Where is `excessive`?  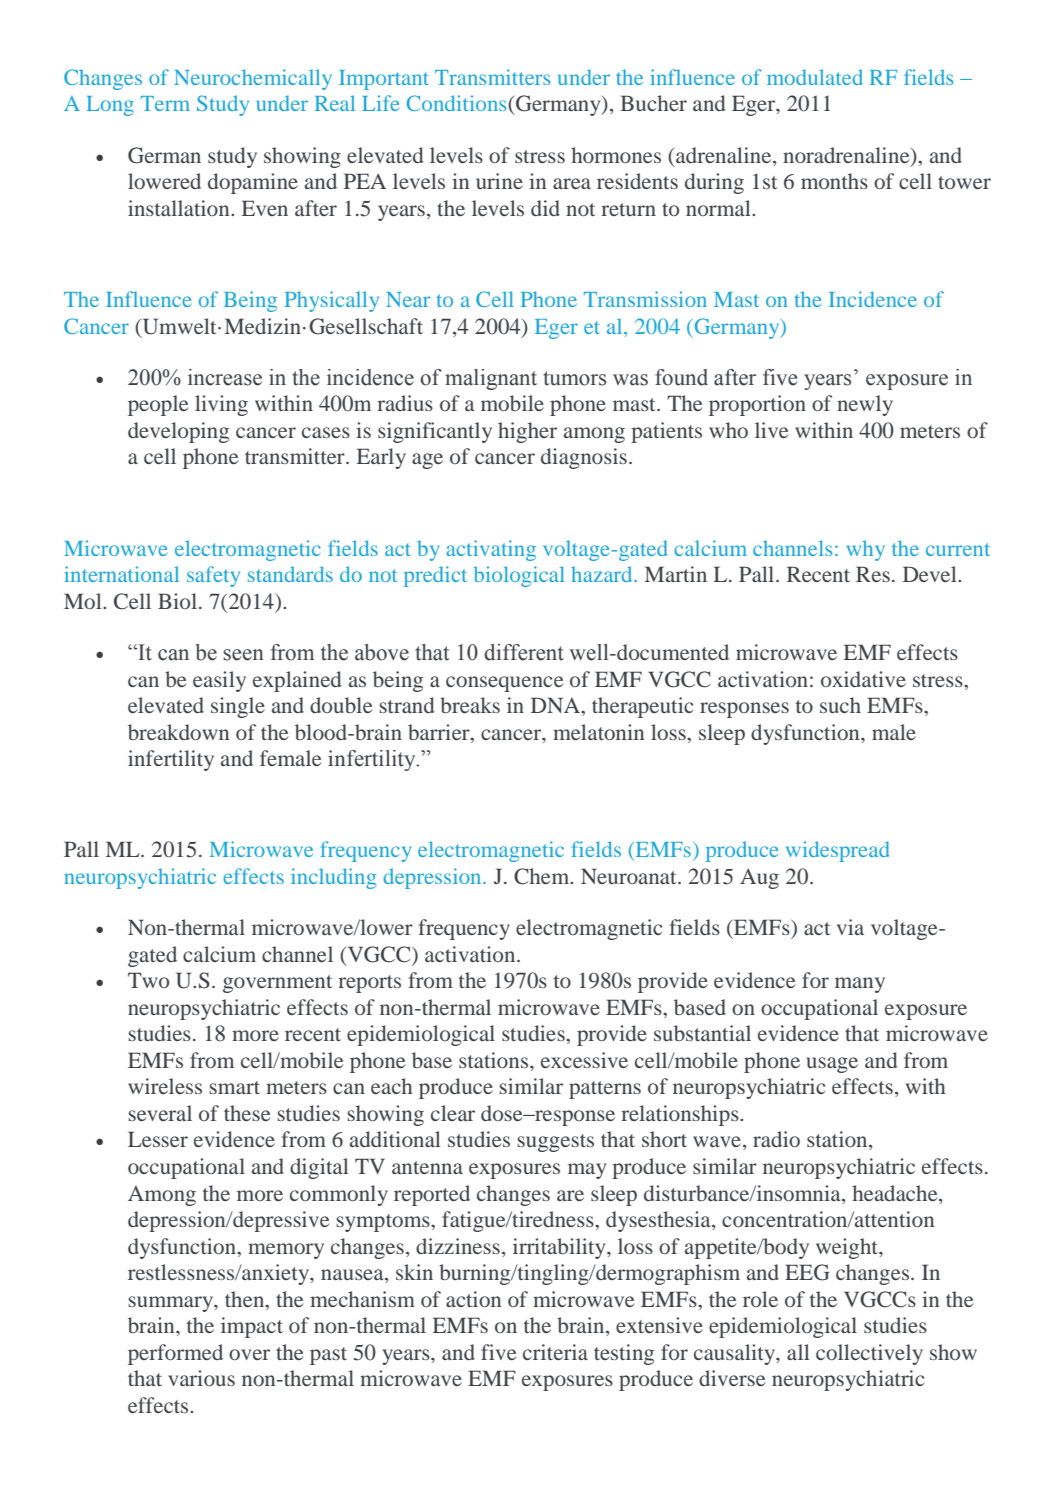 excessive is located at coordinates (584, 1060).
